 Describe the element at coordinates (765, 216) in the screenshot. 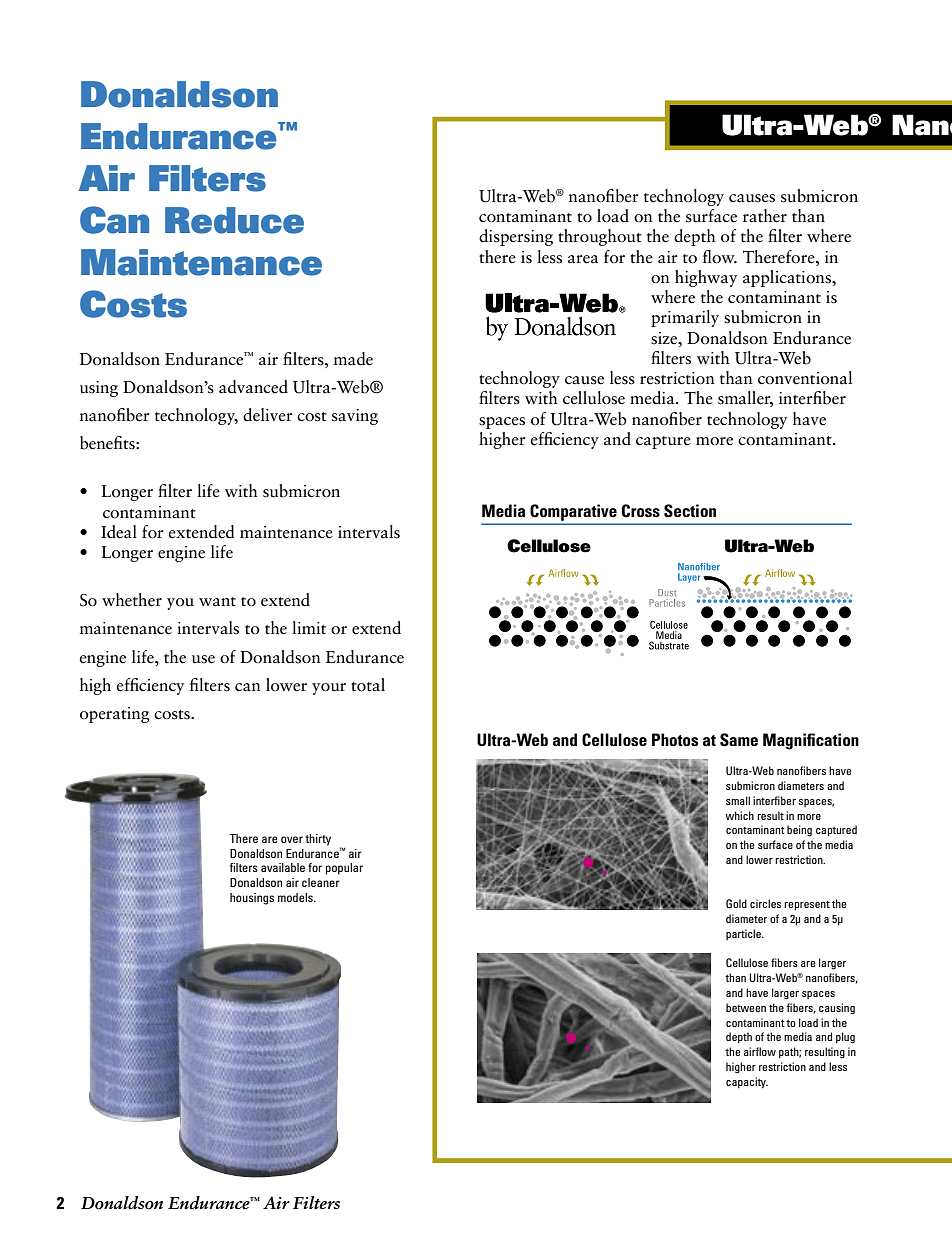

I see `rather` at that location.
